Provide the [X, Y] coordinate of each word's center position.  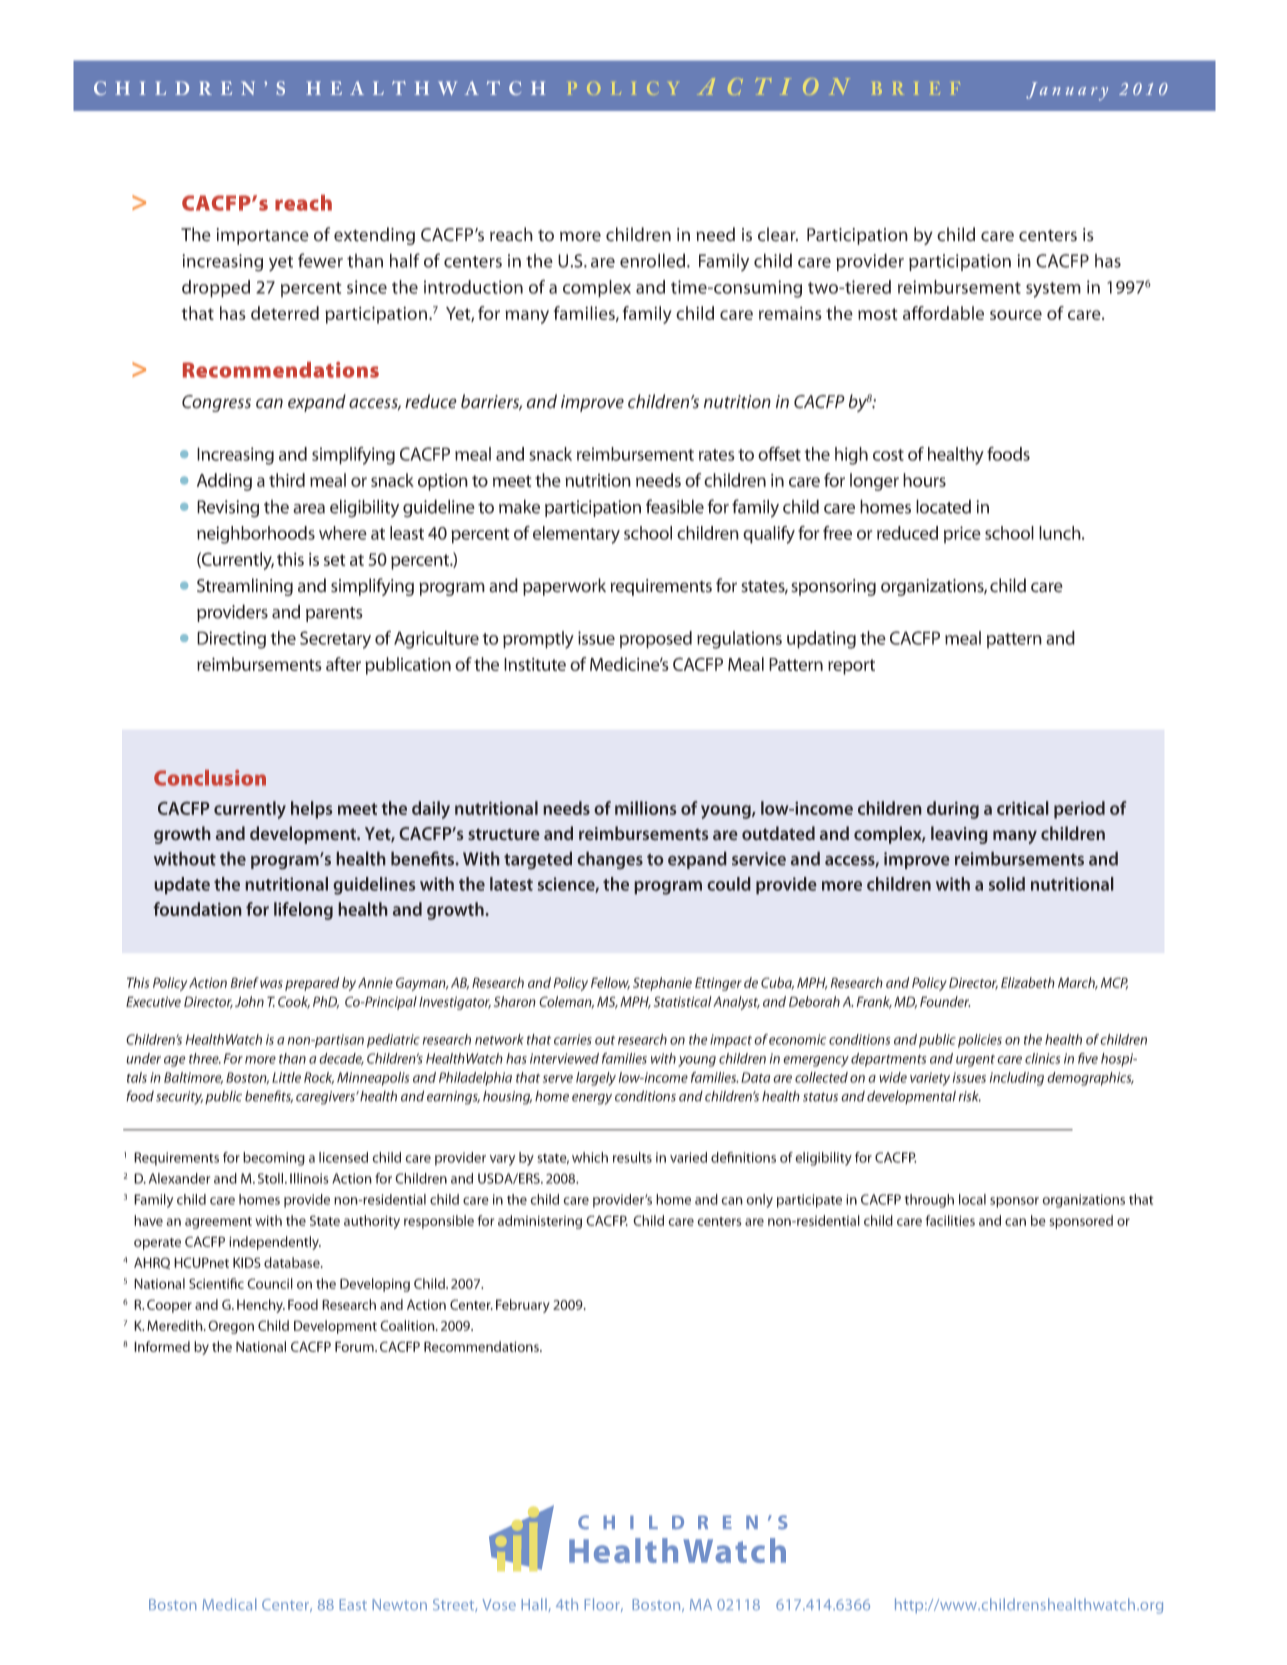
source [1016, 315]
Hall [534, 1604]
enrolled [654, 260]
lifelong [303, 911]
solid [1007, 884]
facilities [950, 1220]
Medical [229, 1604]
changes [610, 860]
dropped [216, 289]
